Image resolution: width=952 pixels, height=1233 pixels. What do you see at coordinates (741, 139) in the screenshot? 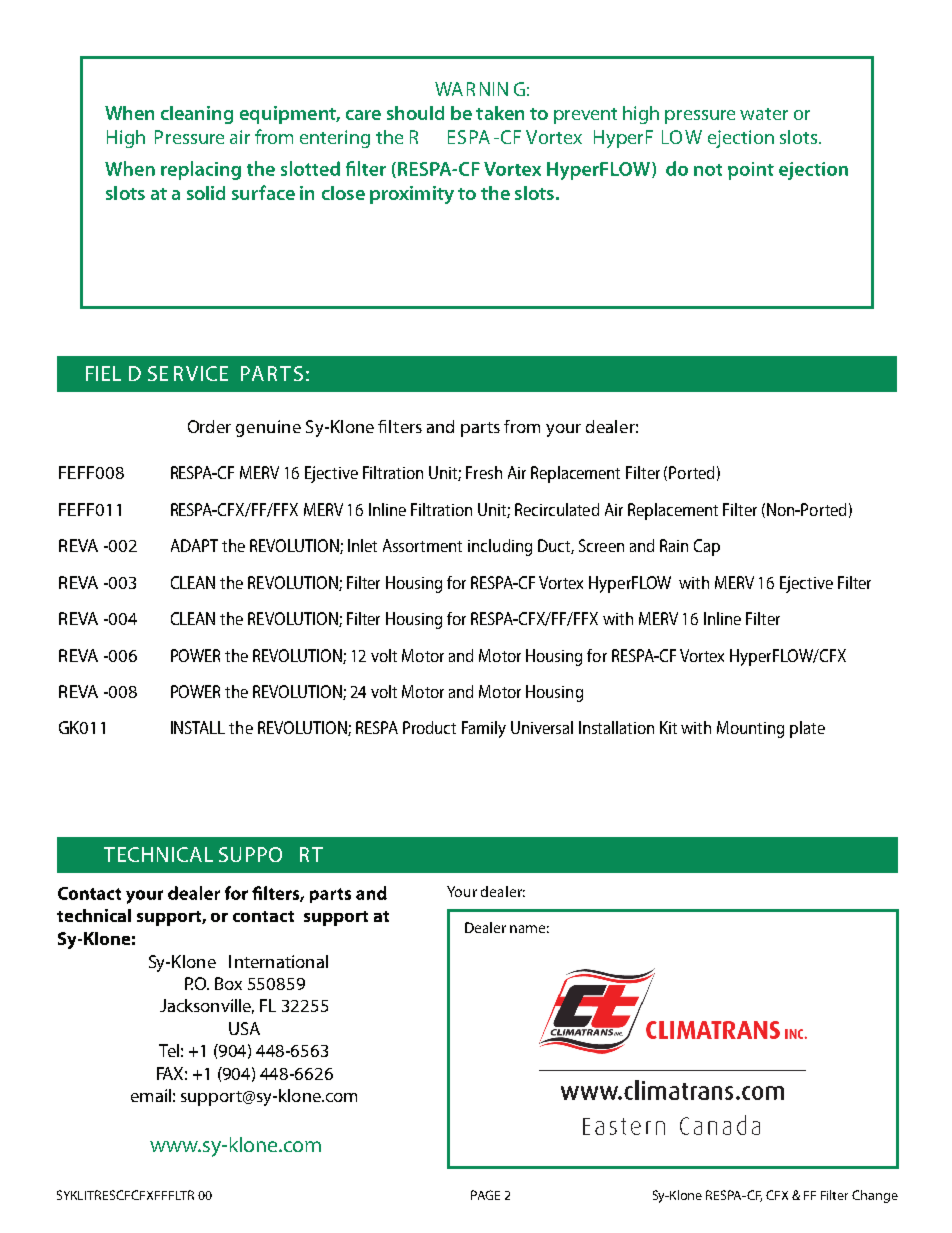
I see `ejection` at bounding box center [741, 139].
